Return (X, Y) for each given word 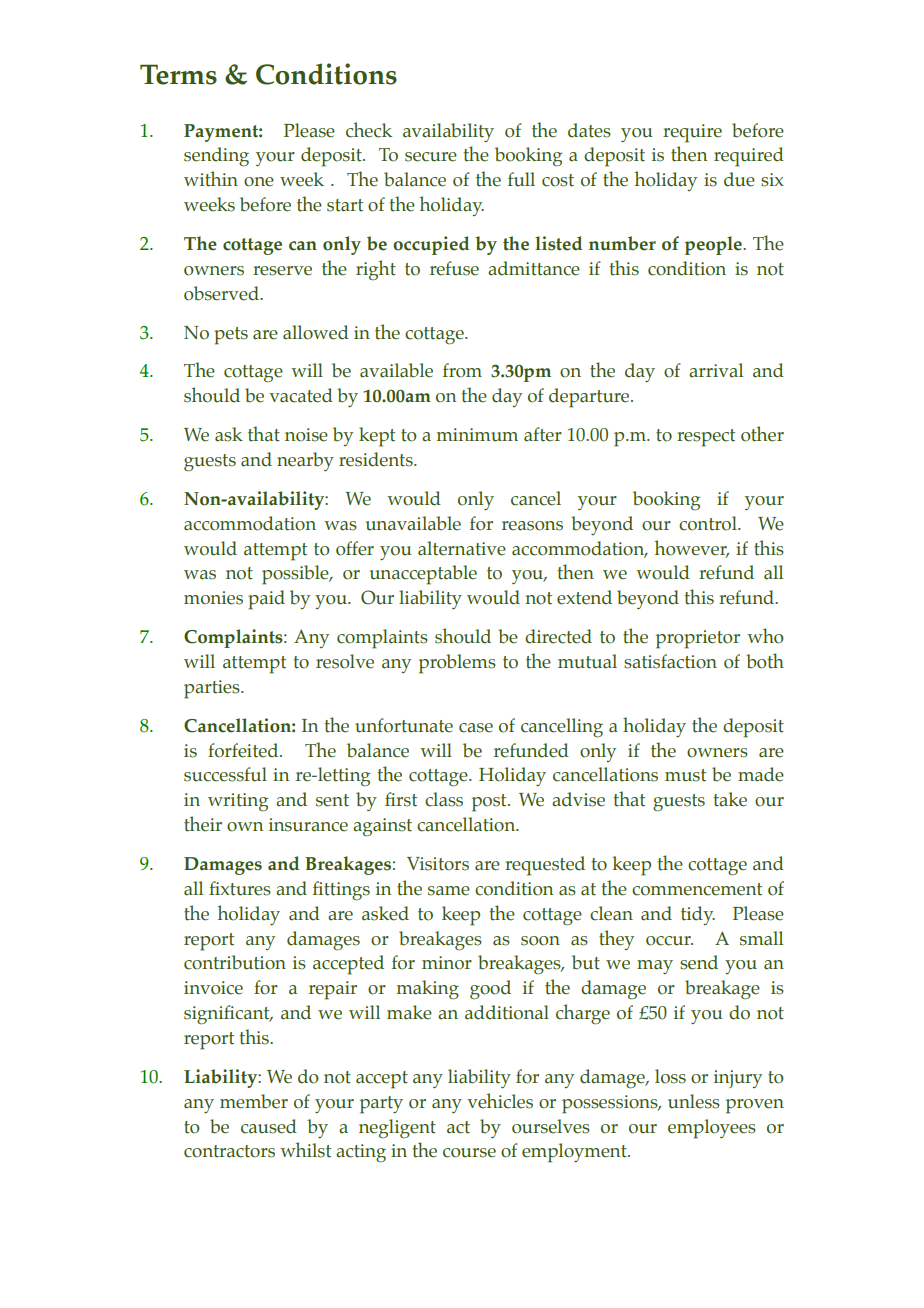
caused (269, 1126)
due (739, 179)
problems (457, 664)
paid (266, 600)
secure (431, 157)
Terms (178, 74)
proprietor (698, 639)
